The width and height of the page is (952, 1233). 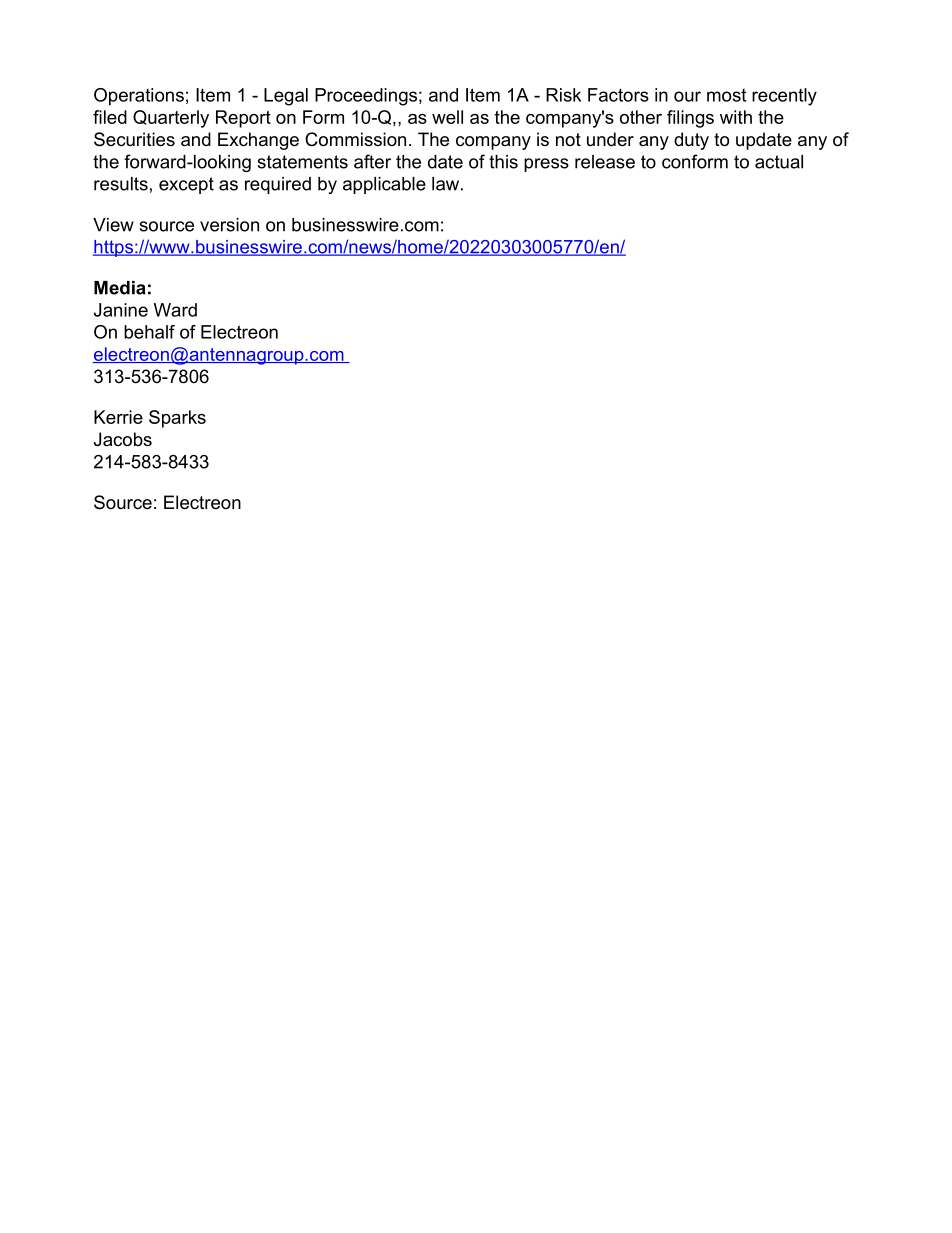 What do you see at coordinates (726, 95) in the page?
I see `most` at bounding box center [726, 95].
